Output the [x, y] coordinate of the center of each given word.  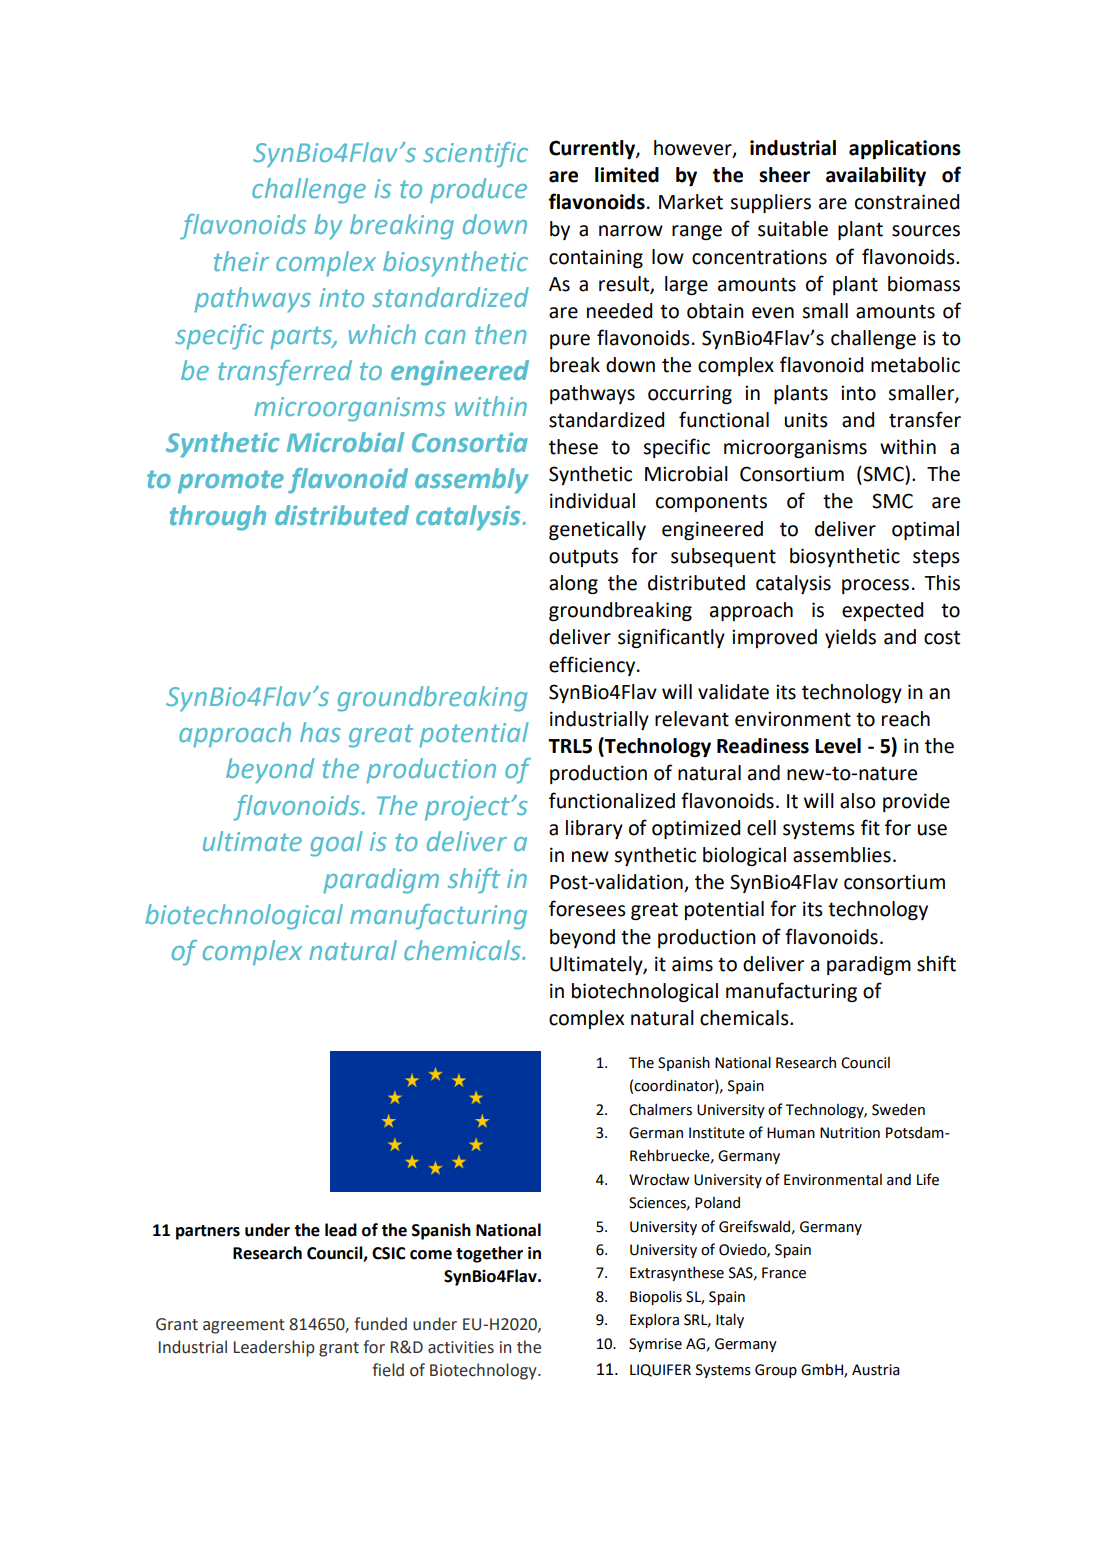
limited [627, 175]
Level [838, 746]
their [241, 261]
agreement [244, 1326]
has [320, 732]
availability [876, 176]
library [594, 829]
